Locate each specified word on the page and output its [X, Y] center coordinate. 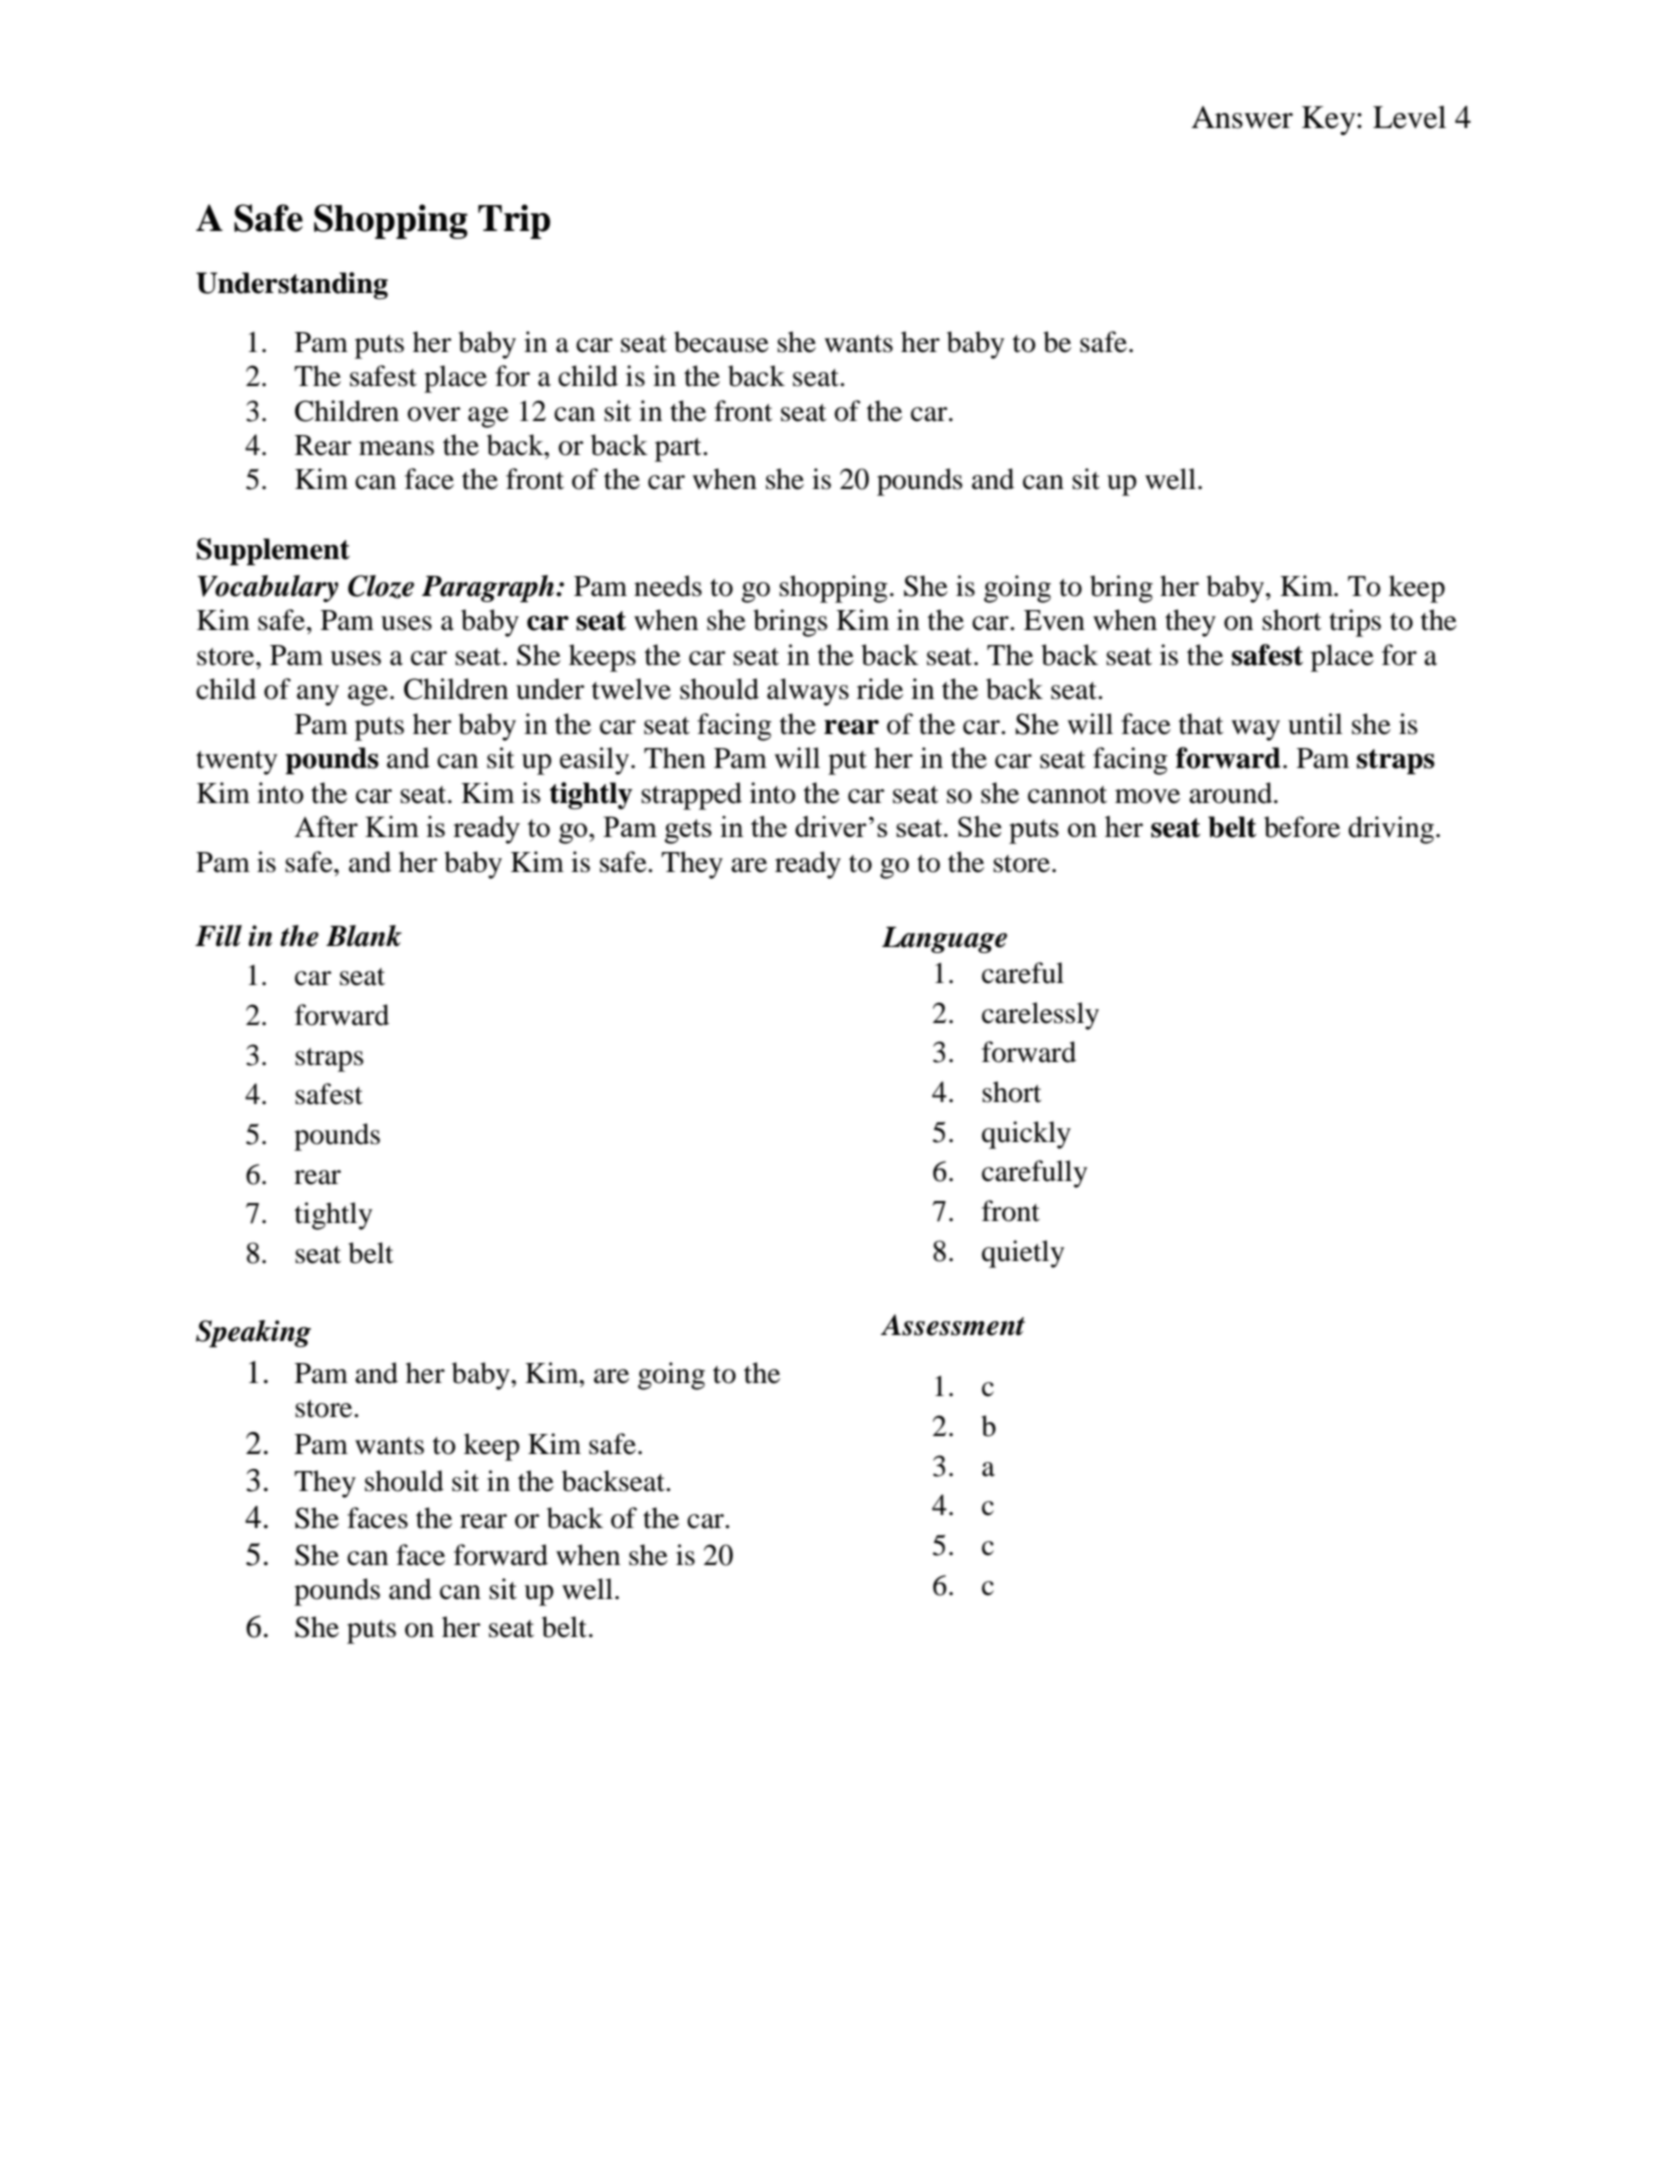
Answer [1242, 117]
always [808, 692]
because [721, 342]
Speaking [253, 1334]
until [1315, 724]
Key [1330, 120]
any [318, 695]
